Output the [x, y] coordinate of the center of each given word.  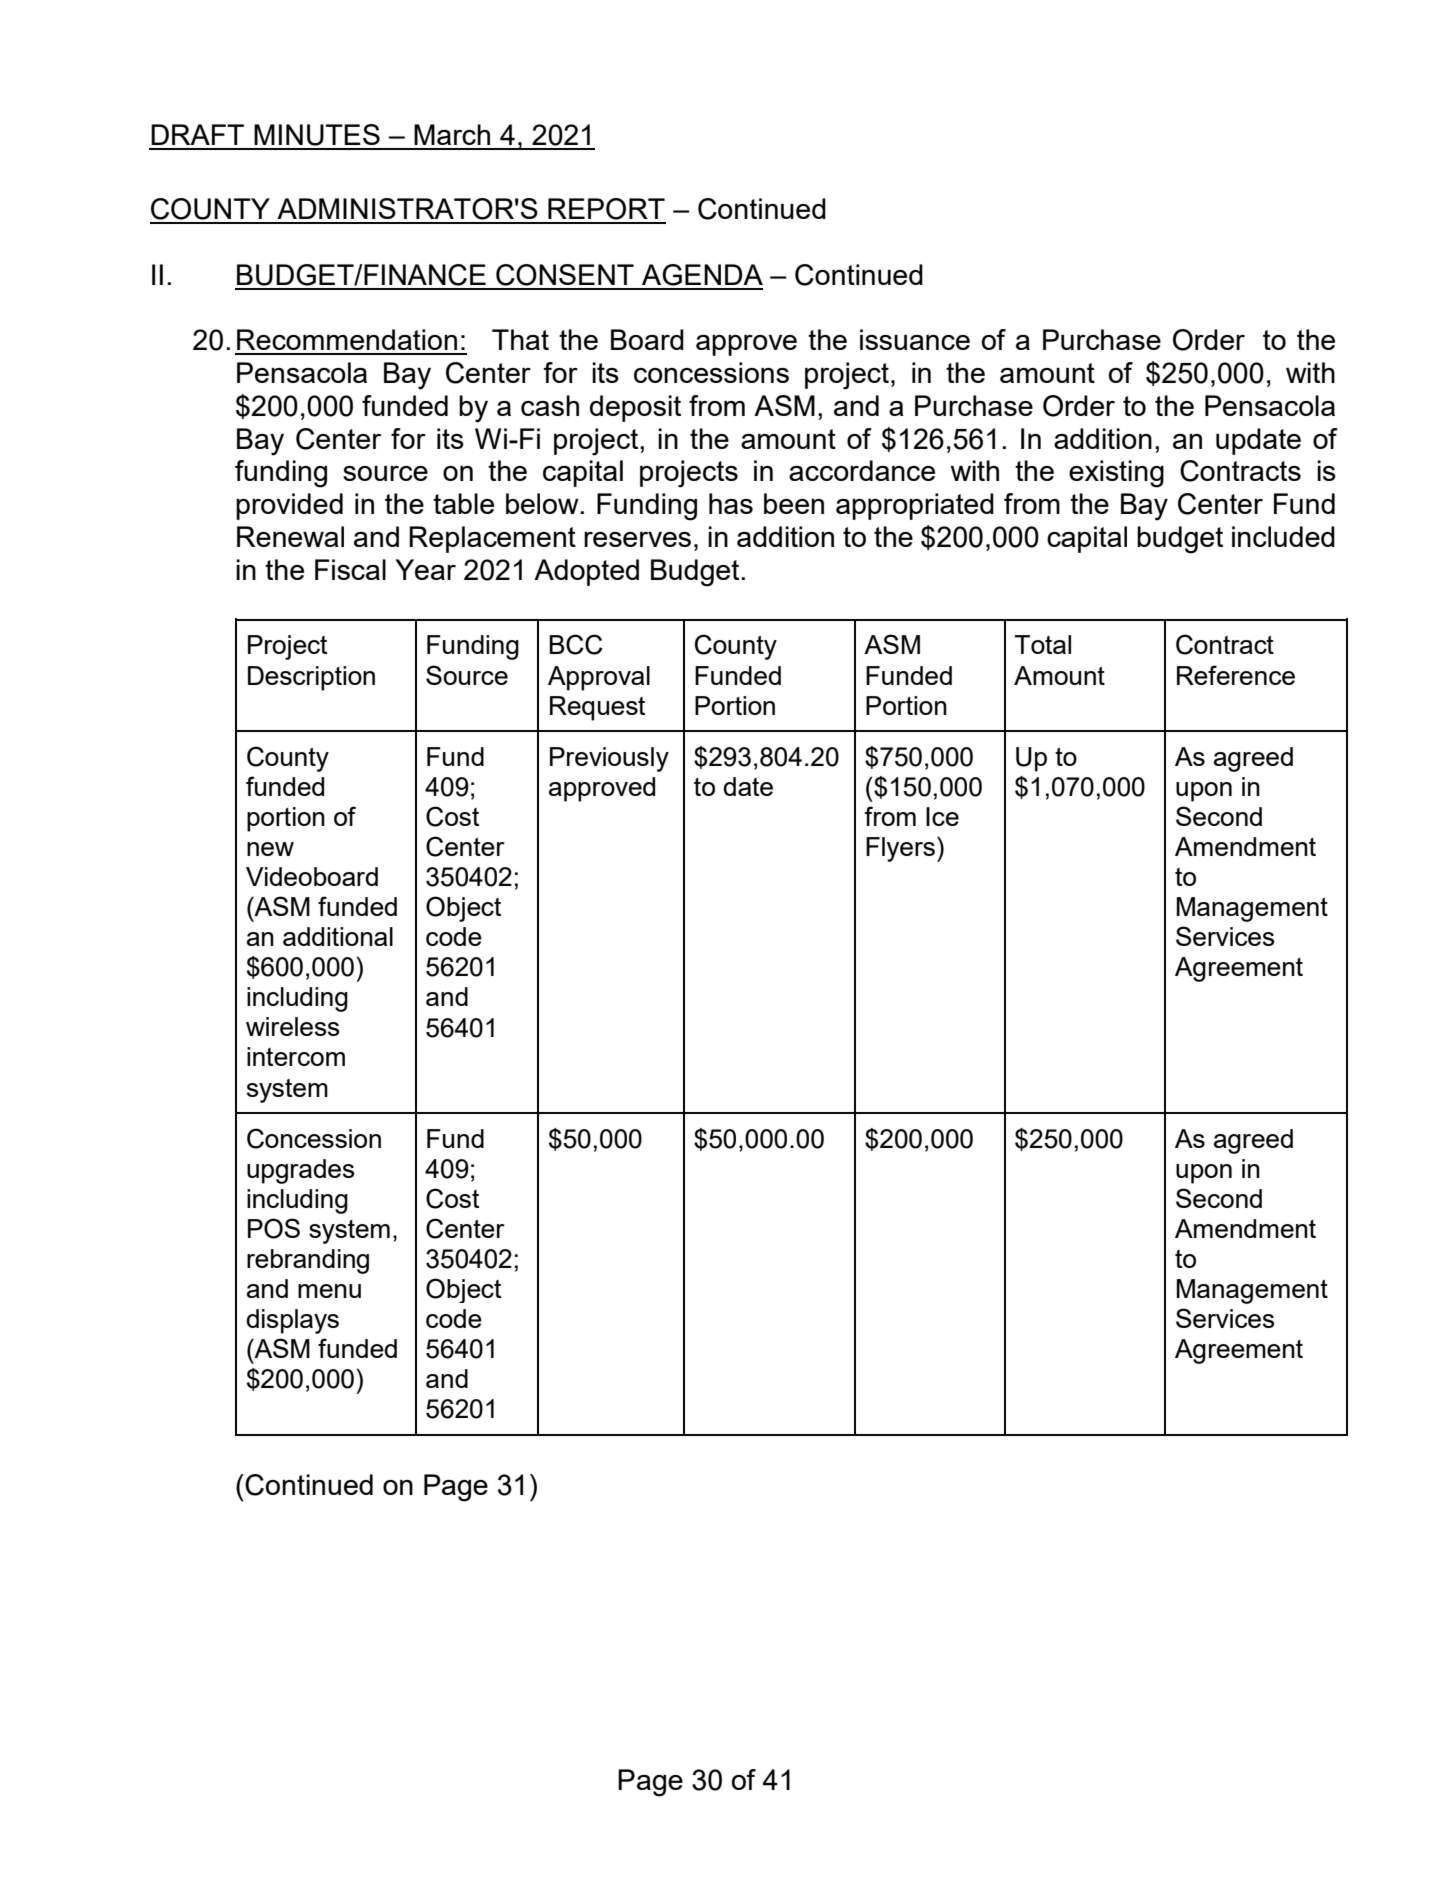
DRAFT [197, 134]
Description [311, 678]
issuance [915, 339]
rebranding [308, 1261]
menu [329, 1291]
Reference [1236, 675]
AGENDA [702, 275]
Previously [609, 759]
